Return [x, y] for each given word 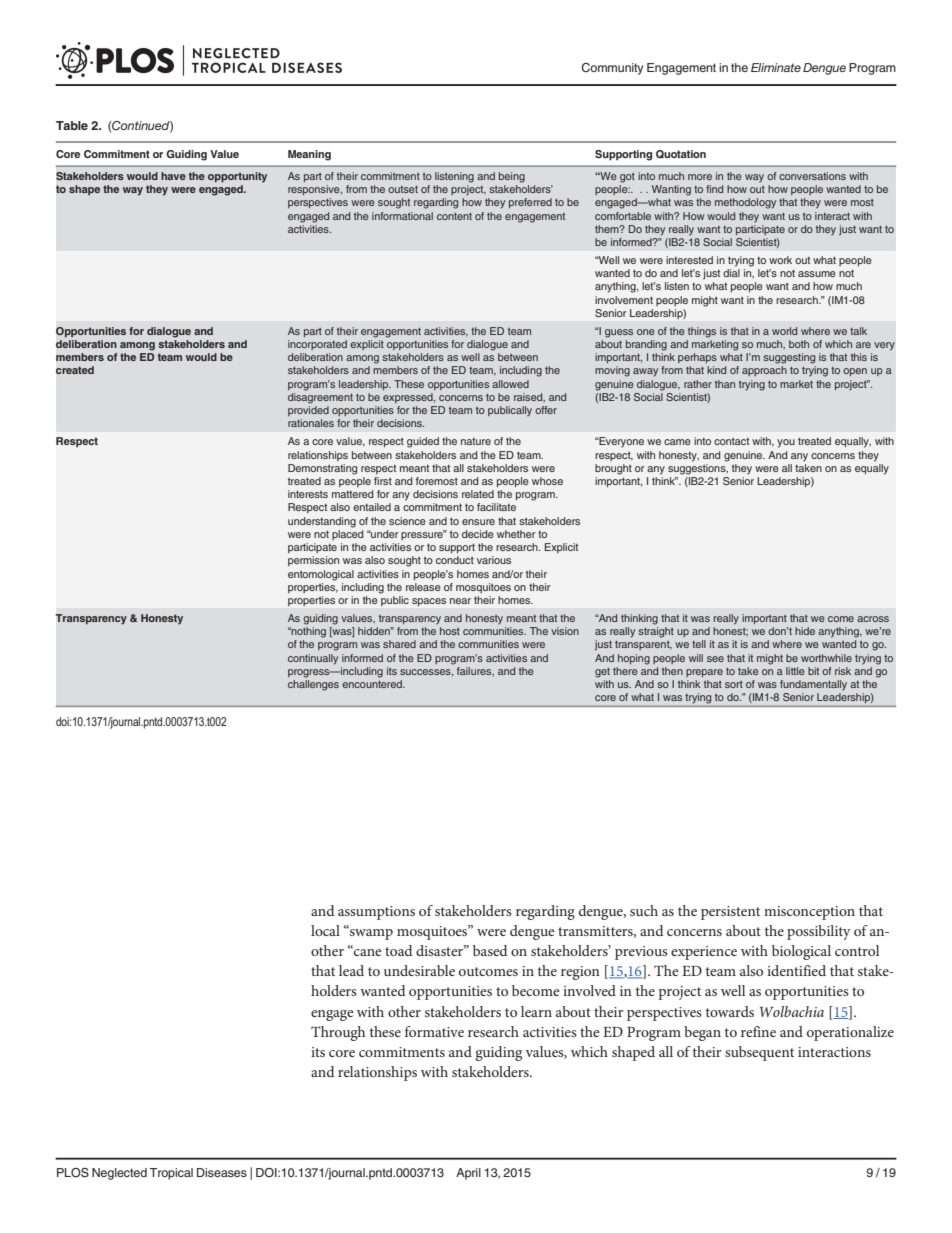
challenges [313, 685]
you [786, 443]
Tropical [171, 1174]
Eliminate [776, 67]
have [173, 176]
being [512, 177]
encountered [373, 684]
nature [476, 441]
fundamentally [813, 685]
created [75, 370]
